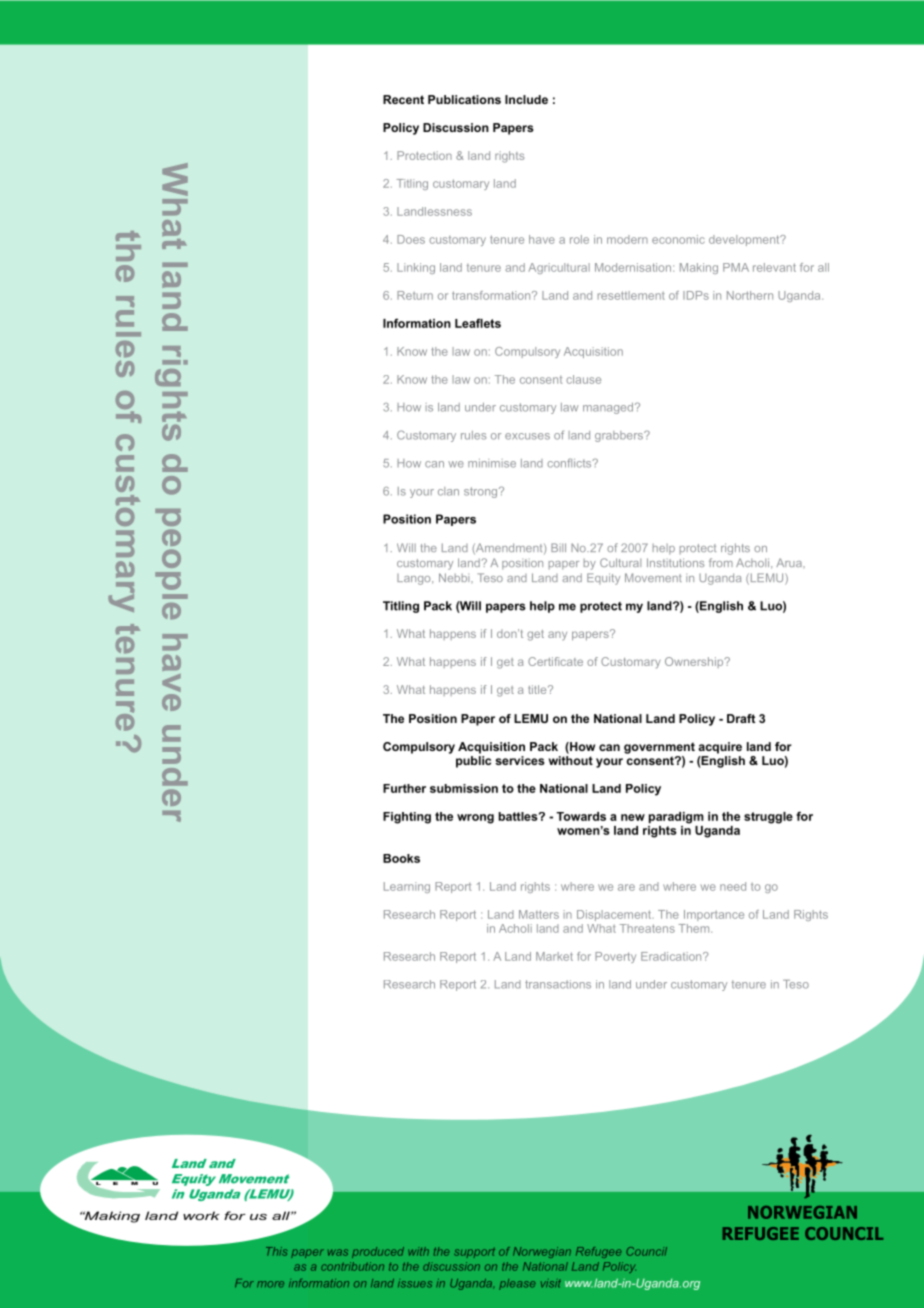 This page has width=924, height=1308. What do you see at coordinates (276, 1251) in the page?
I see `This` at bounding box center [276, 1251].
